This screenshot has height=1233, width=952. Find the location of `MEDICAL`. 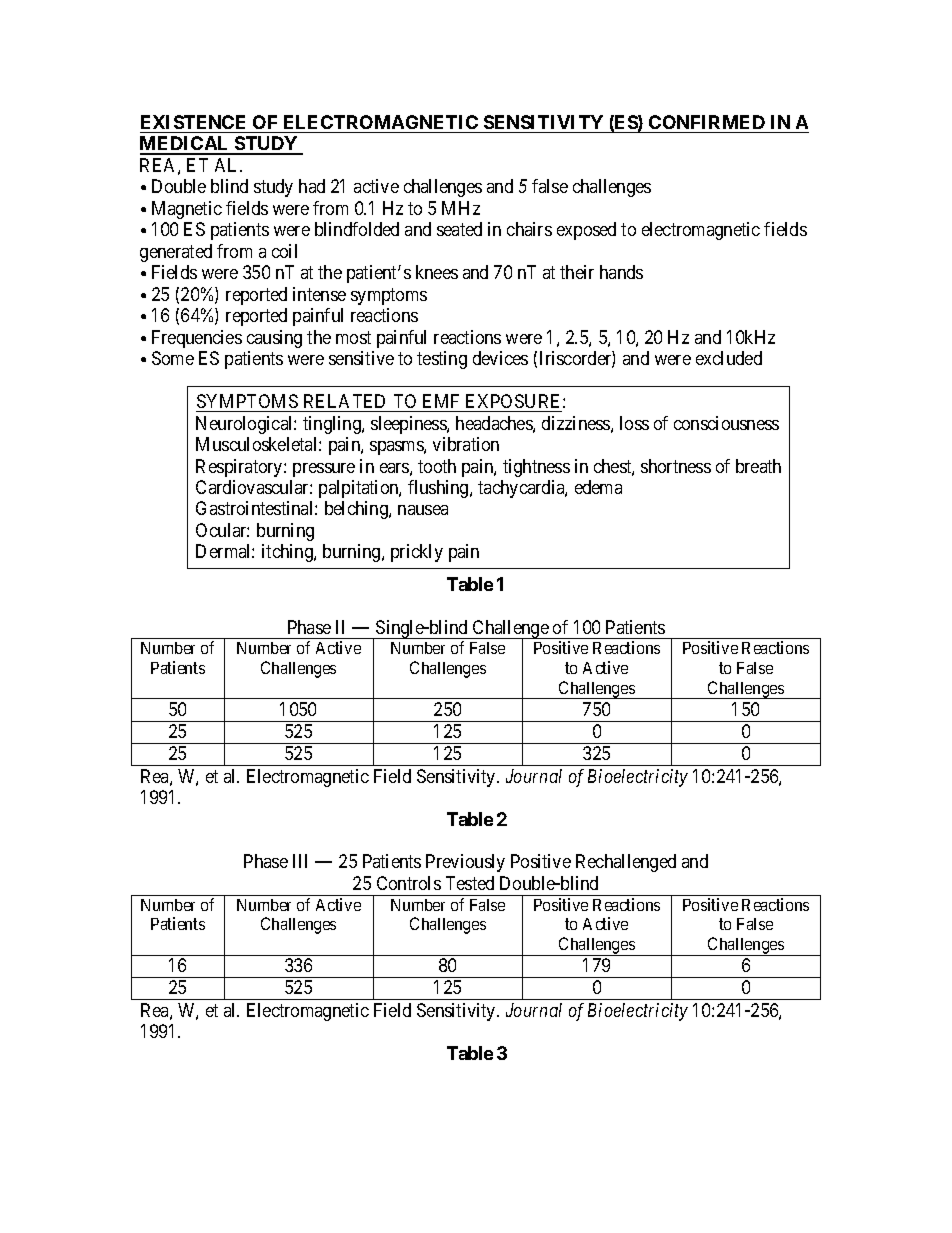

MEDICAL is located at coordinates (186, 145).
